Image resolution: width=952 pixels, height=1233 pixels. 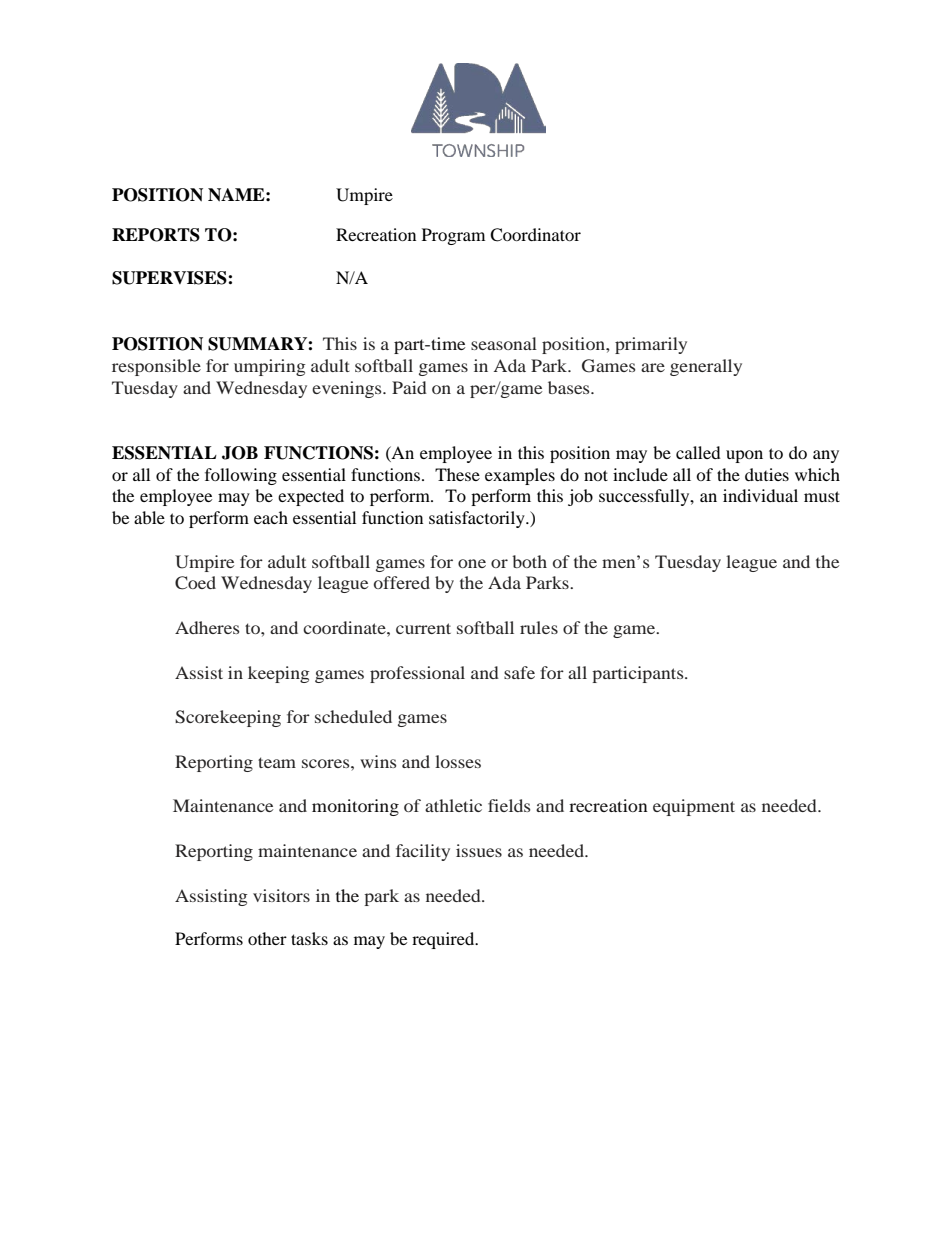 What do you see at coordinates (760, 495) in the page?
I see `individual` at bounding box center [760, 495].
